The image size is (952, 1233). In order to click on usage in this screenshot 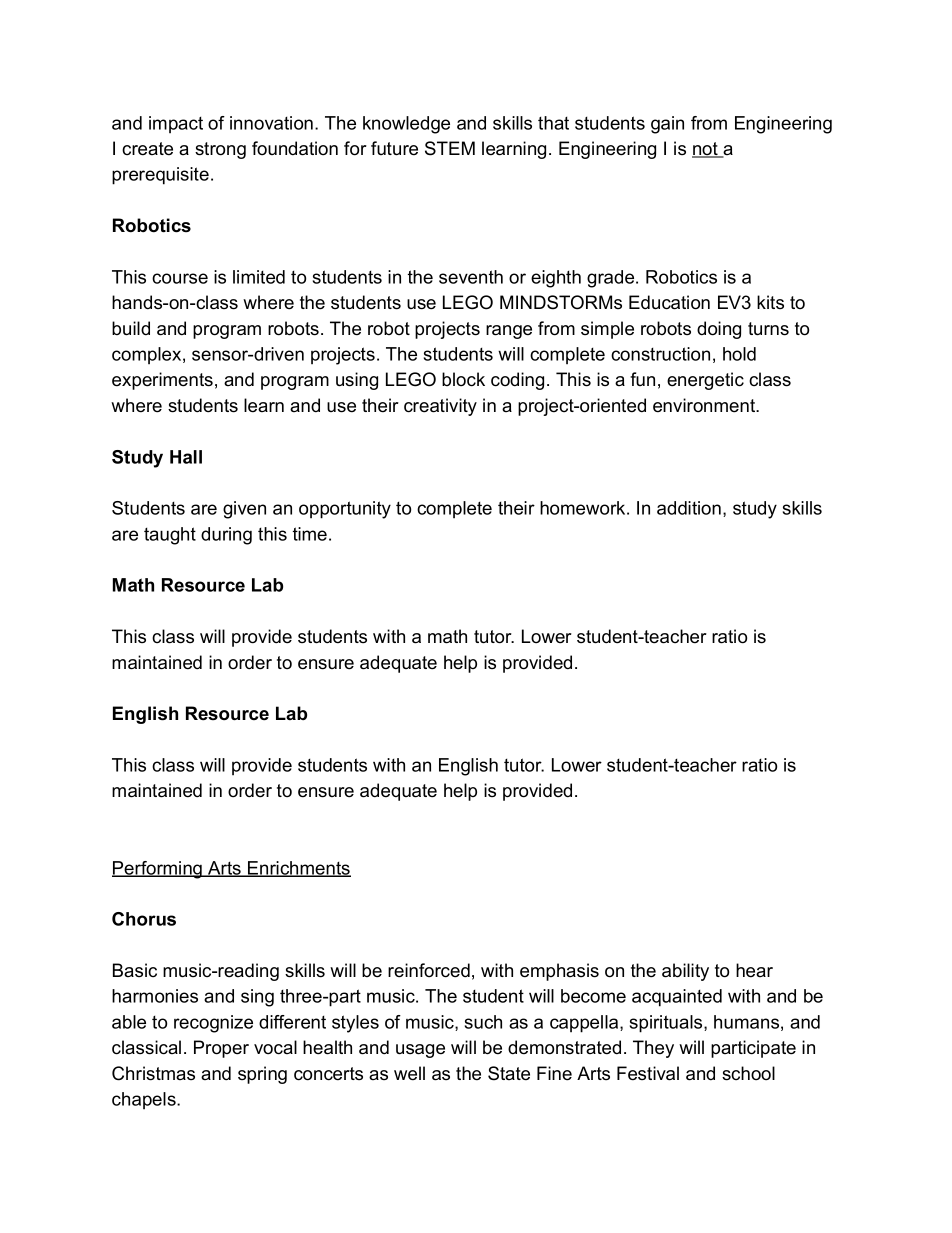, I will do `click(420, 1051)`.
